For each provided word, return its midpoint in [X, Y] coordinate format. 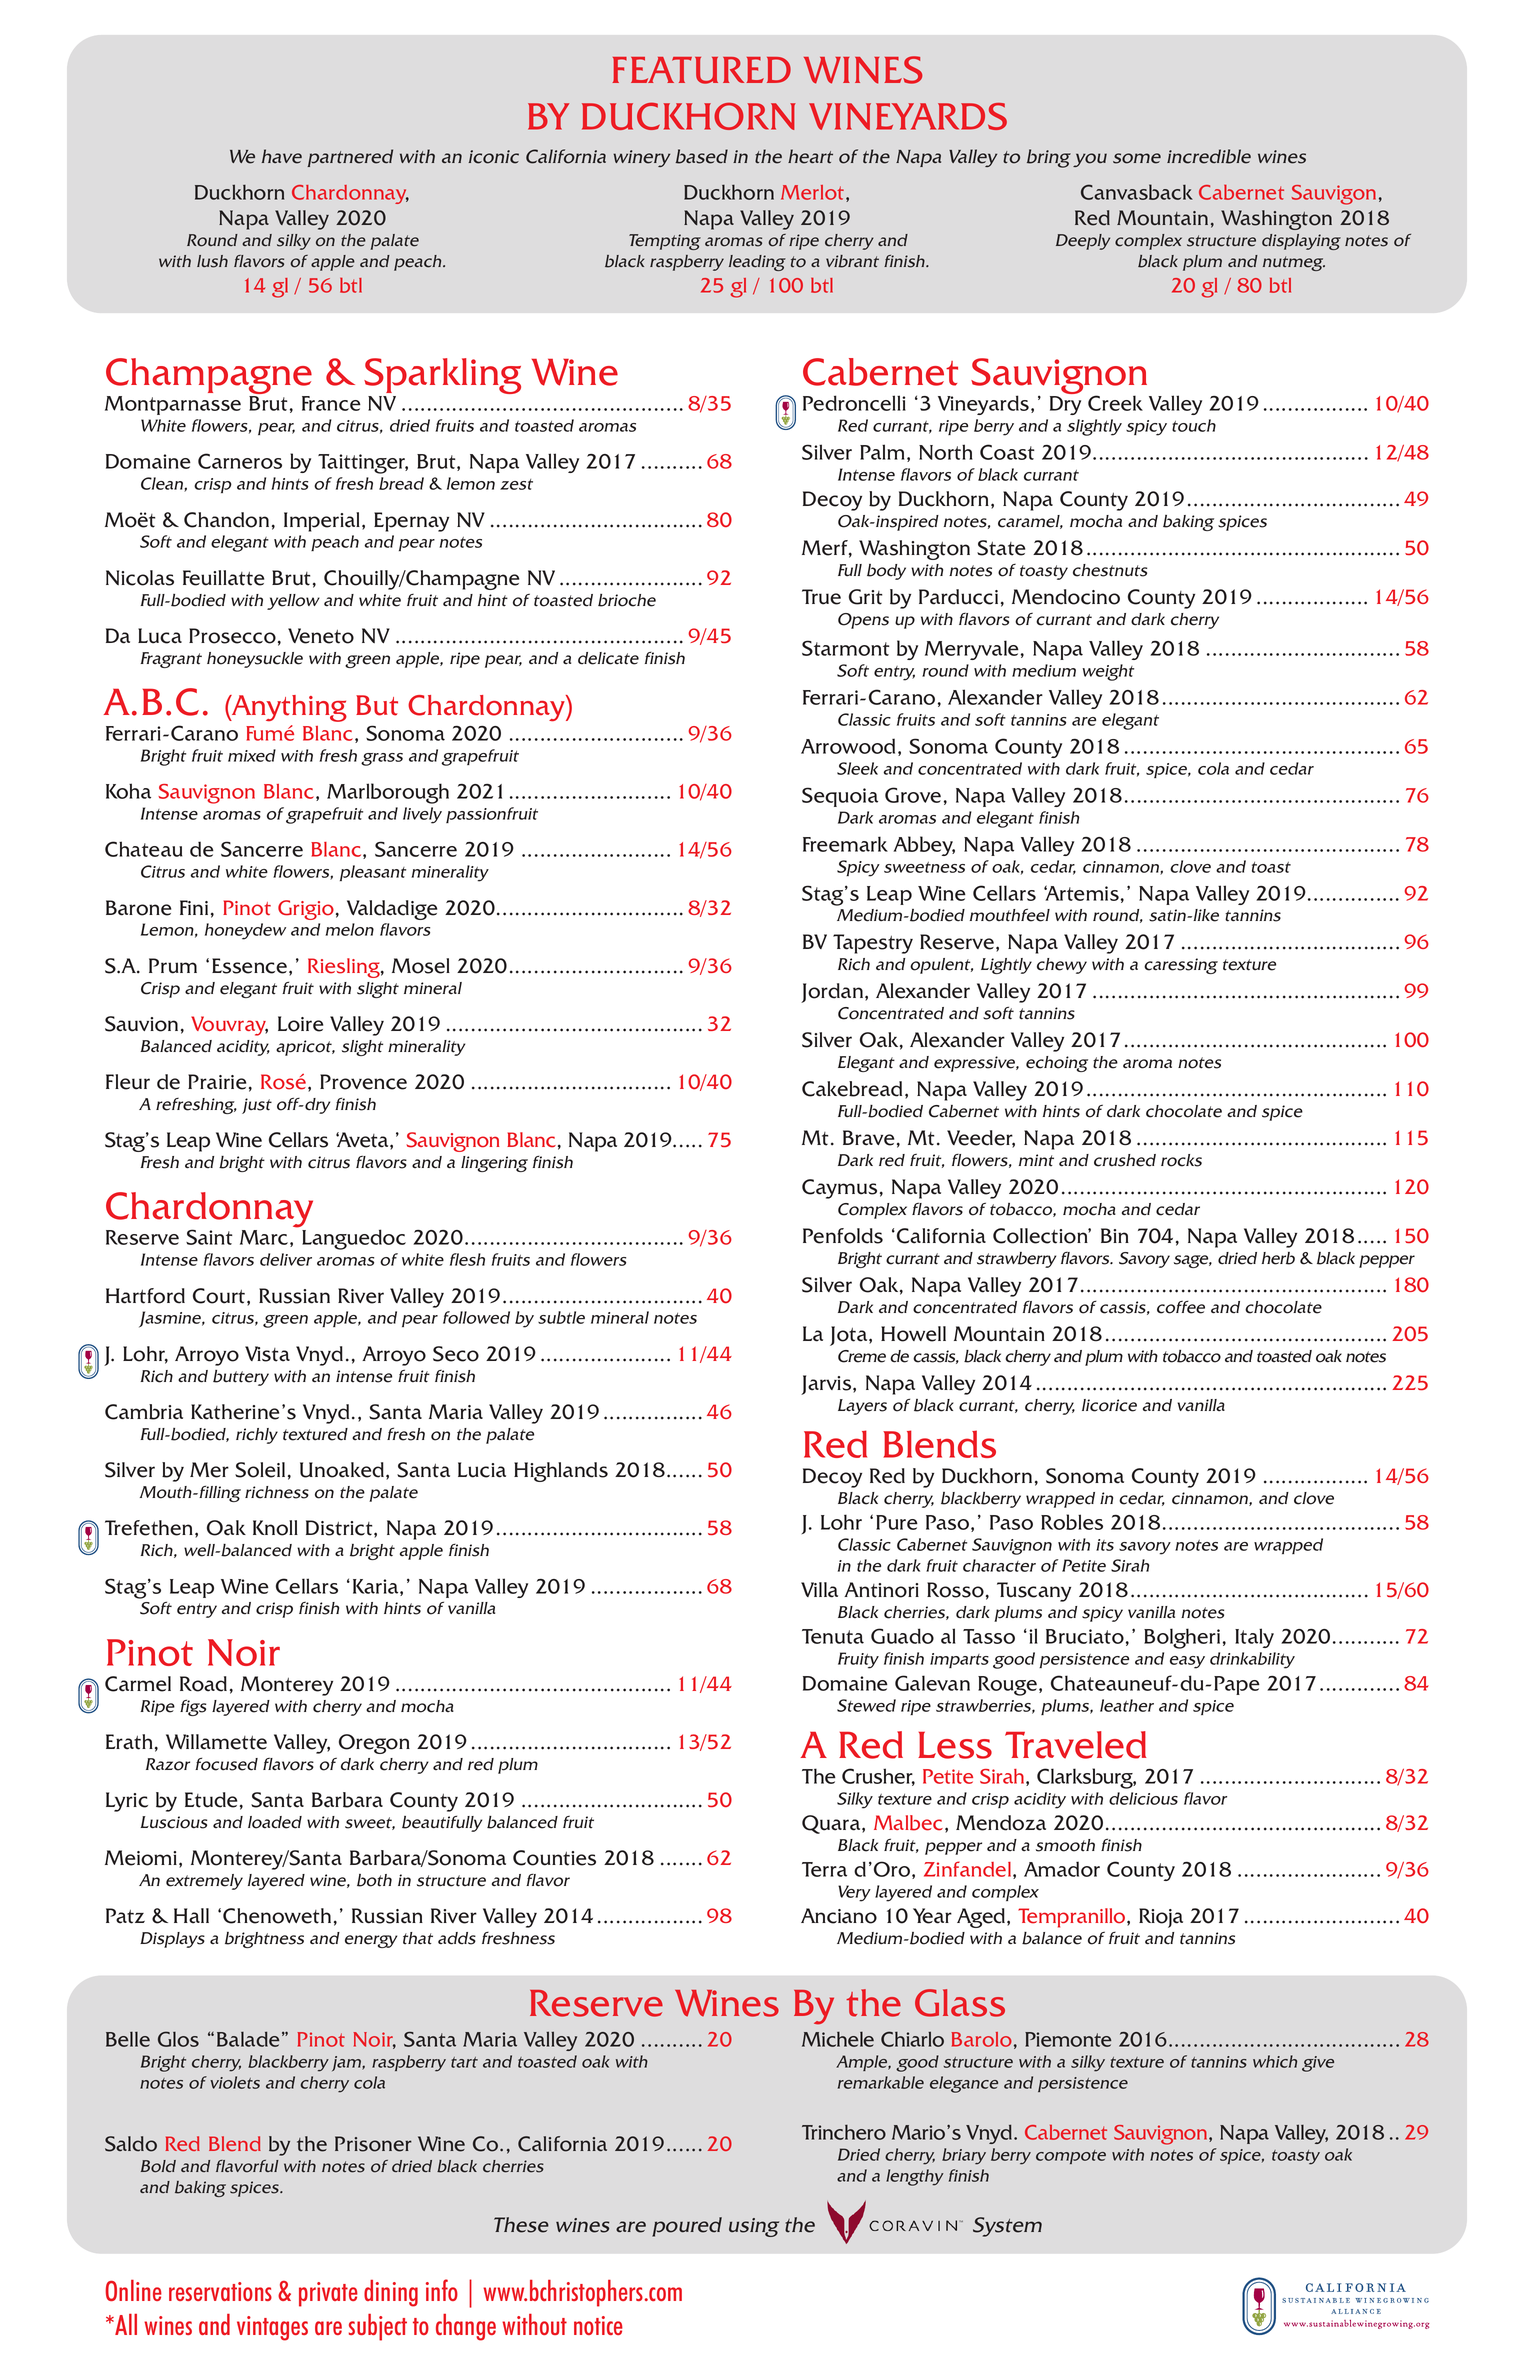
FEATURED [702, 70]
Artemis [1081, 893]
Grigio [306, 910]
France [331, 403]
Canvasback [1137, 192]
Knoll [275, 1528]
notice [598, 2325]
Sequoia [840, 797]
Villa [819, 1590]
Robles [1072, 1522]
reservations [220, 2291]
